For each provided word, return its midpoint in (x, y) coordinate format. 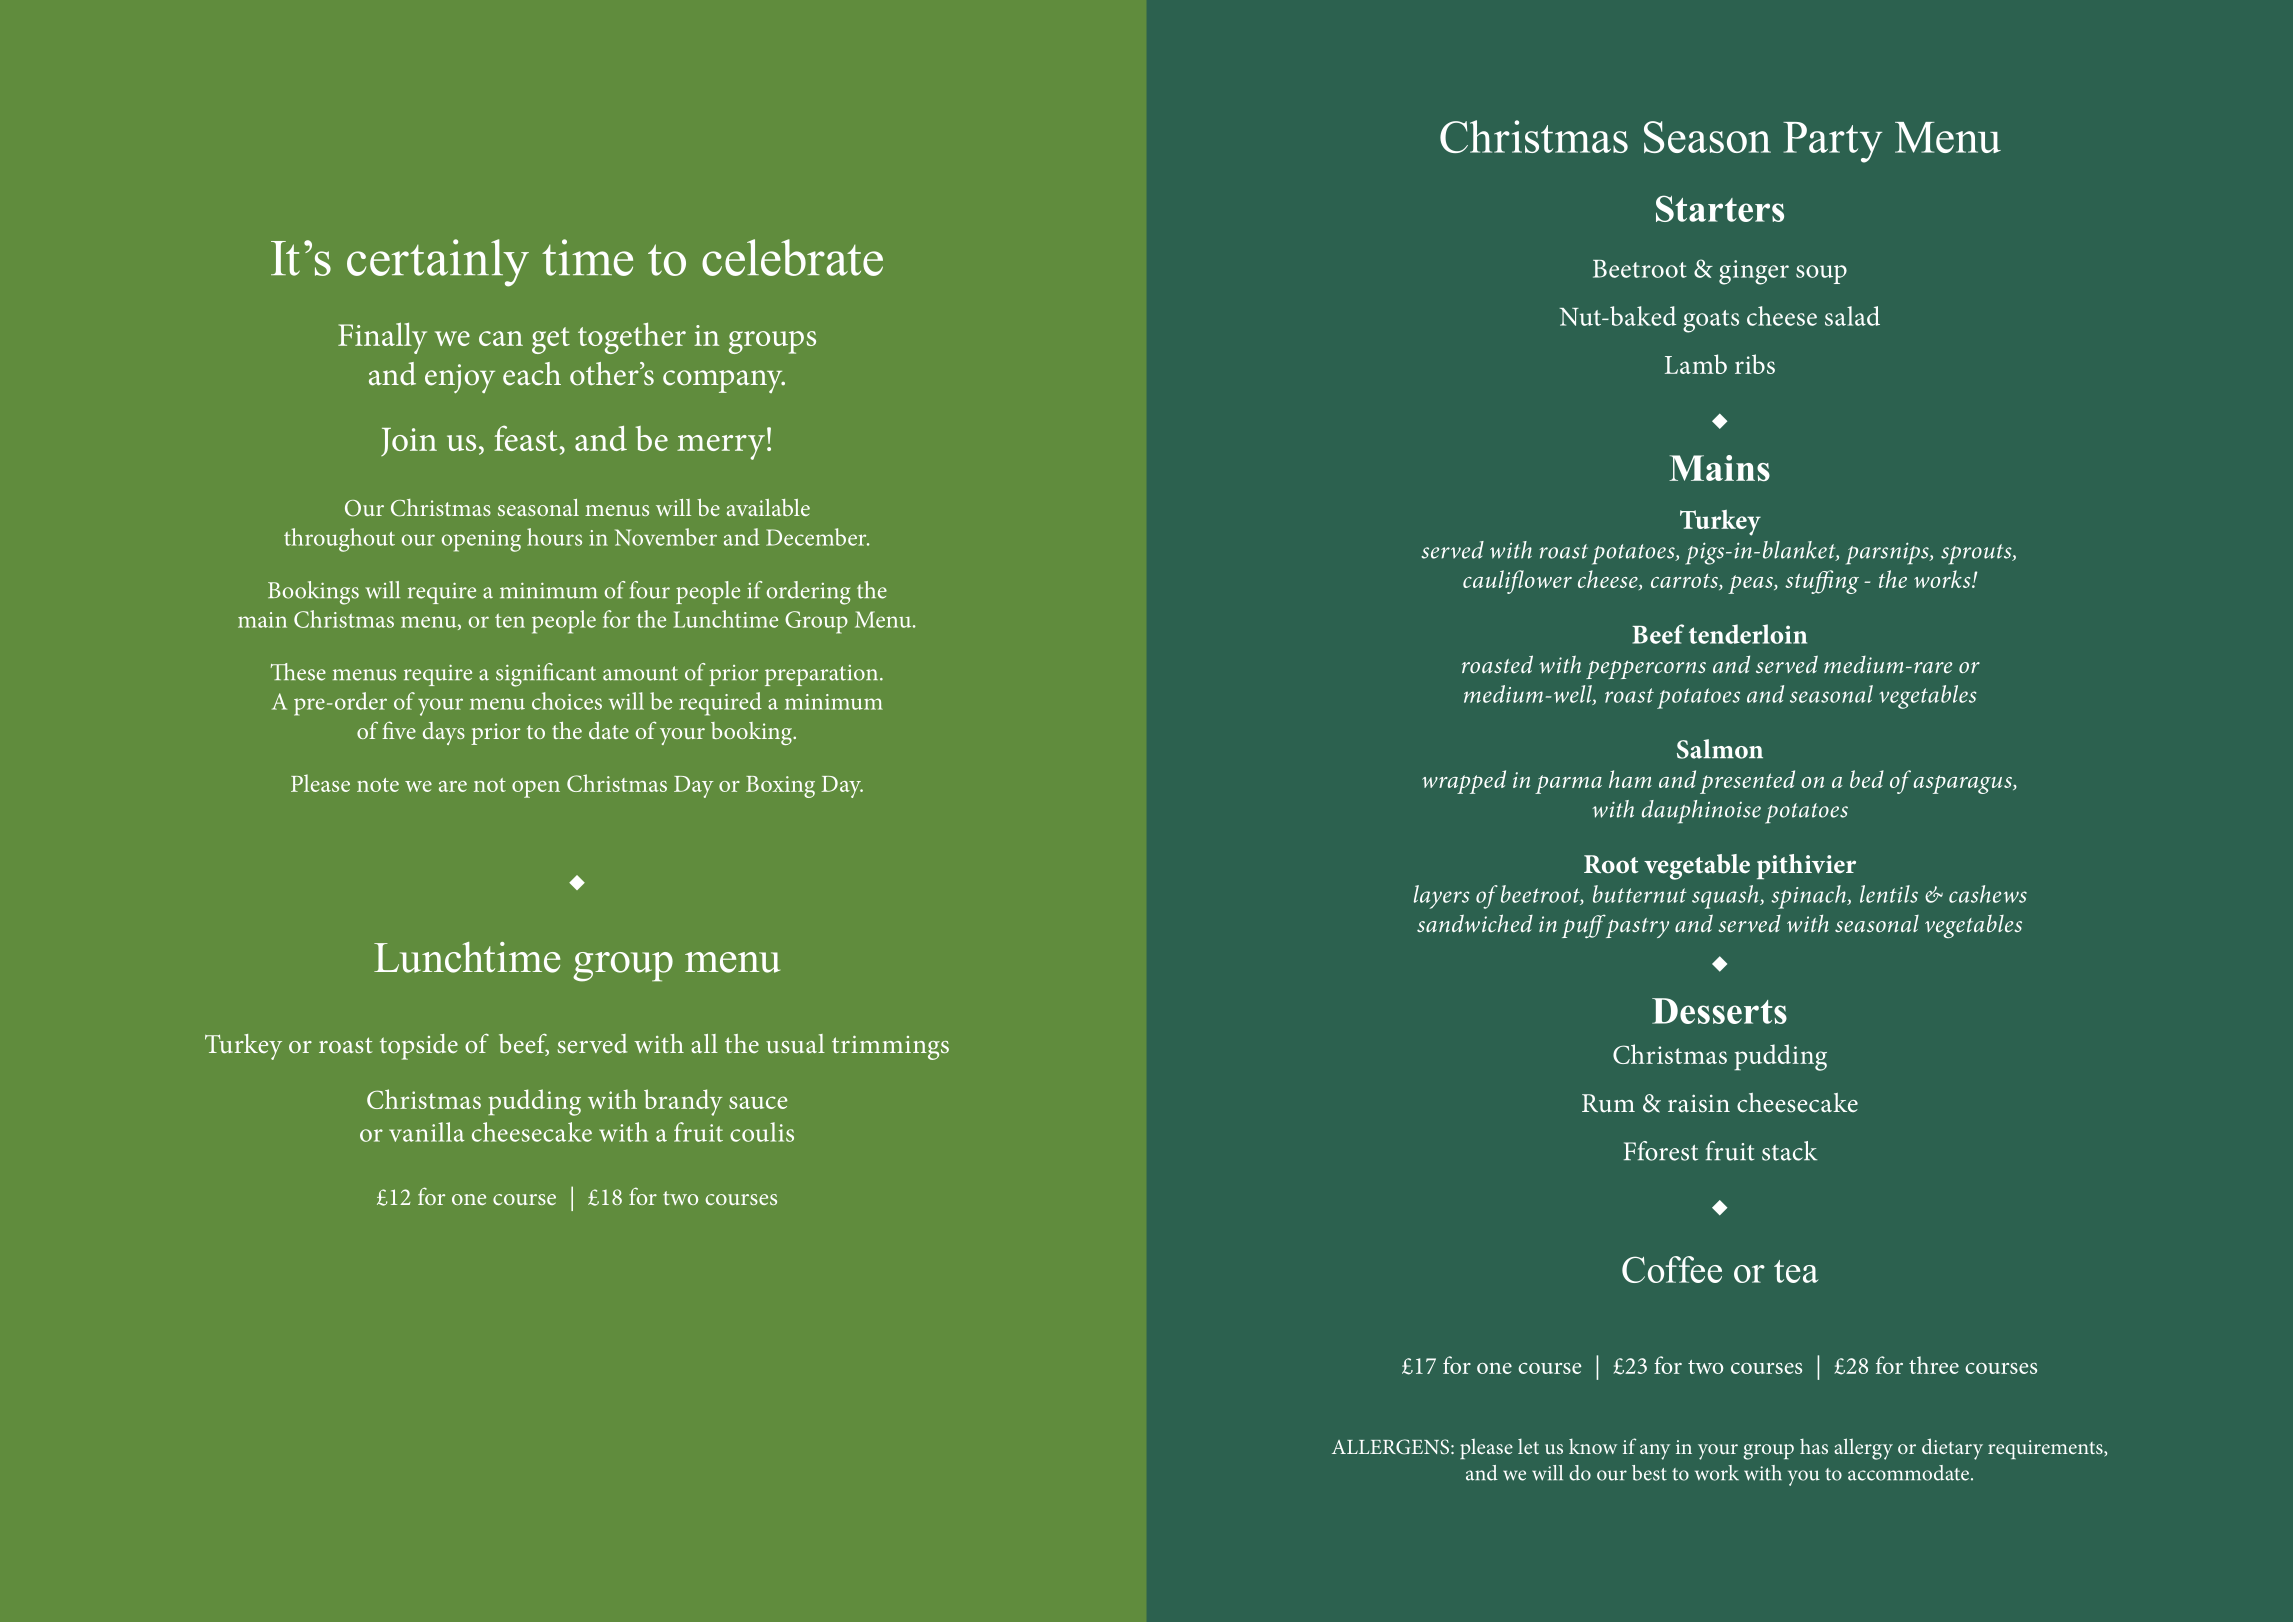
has (1814, 1446)
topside (419, 1047)
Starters (1720, 208)
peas (1751, 584)
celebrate (792, 257)
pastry (1636, 926)
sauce (758, 1102)
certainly (438, 263)
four (650, 590)
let (1528, 1446)
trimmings (890, 1048)
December (817, 537)
